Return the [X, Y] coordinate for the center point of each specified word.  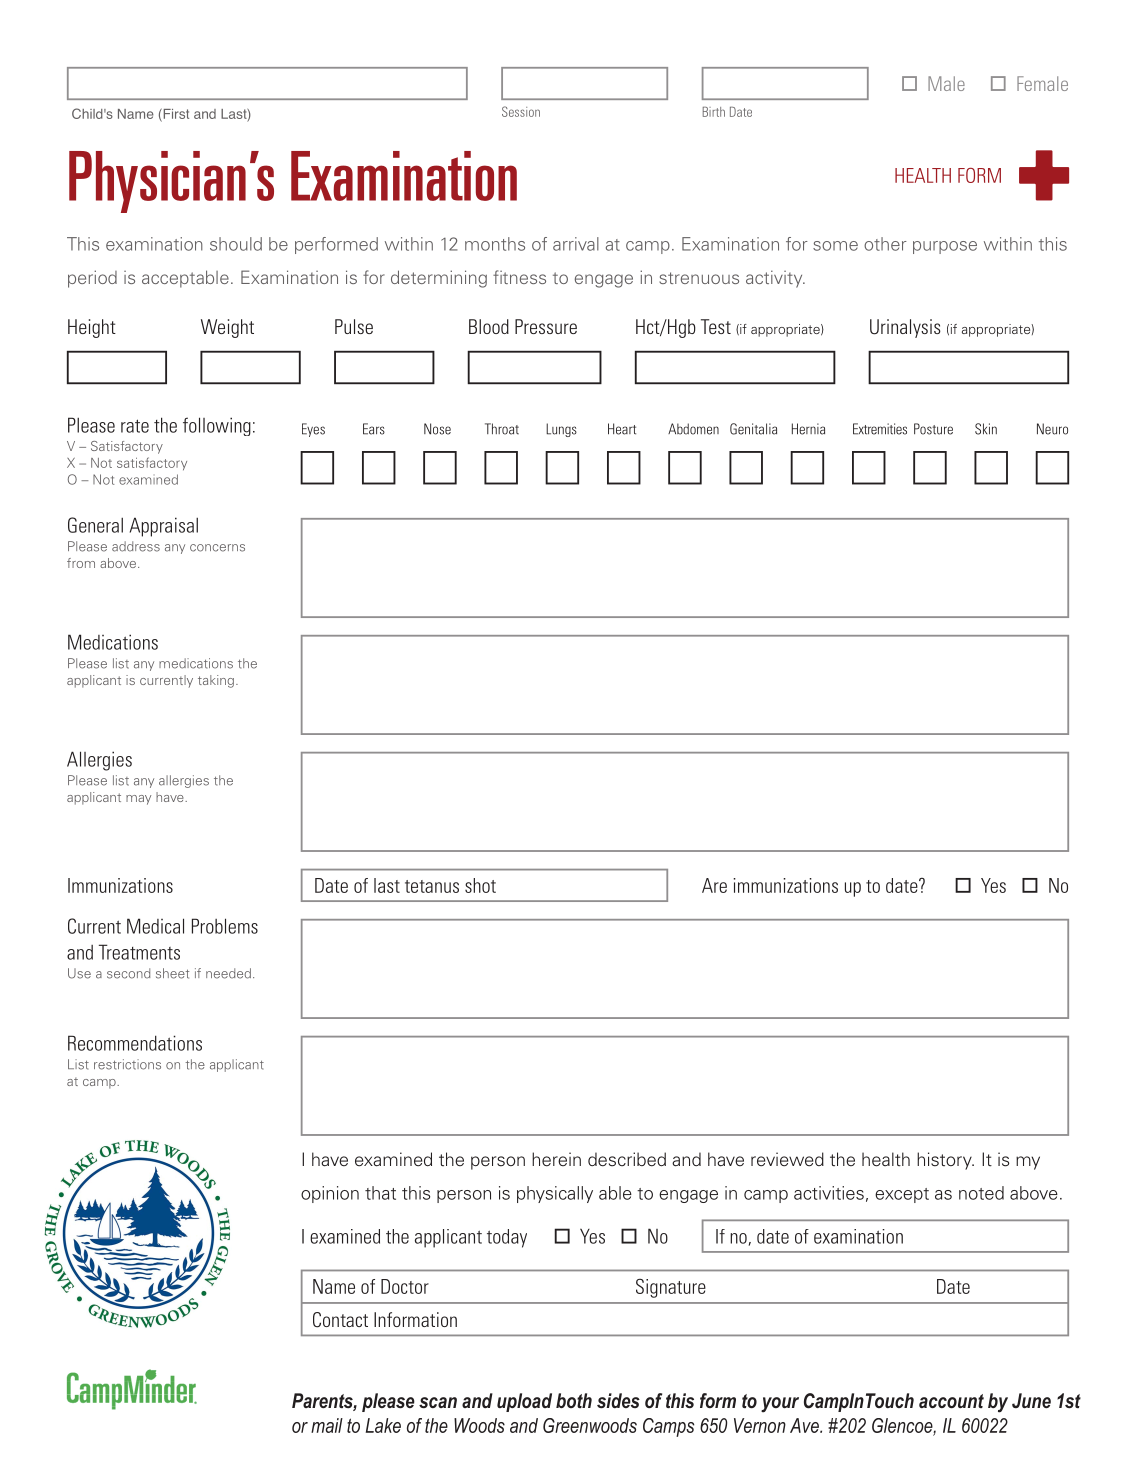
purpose [945, 247]
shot [480, 885]
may [138, 800]
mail [327, 1425]
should [236, 244]
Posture [933, 429]
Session [521, 111]
